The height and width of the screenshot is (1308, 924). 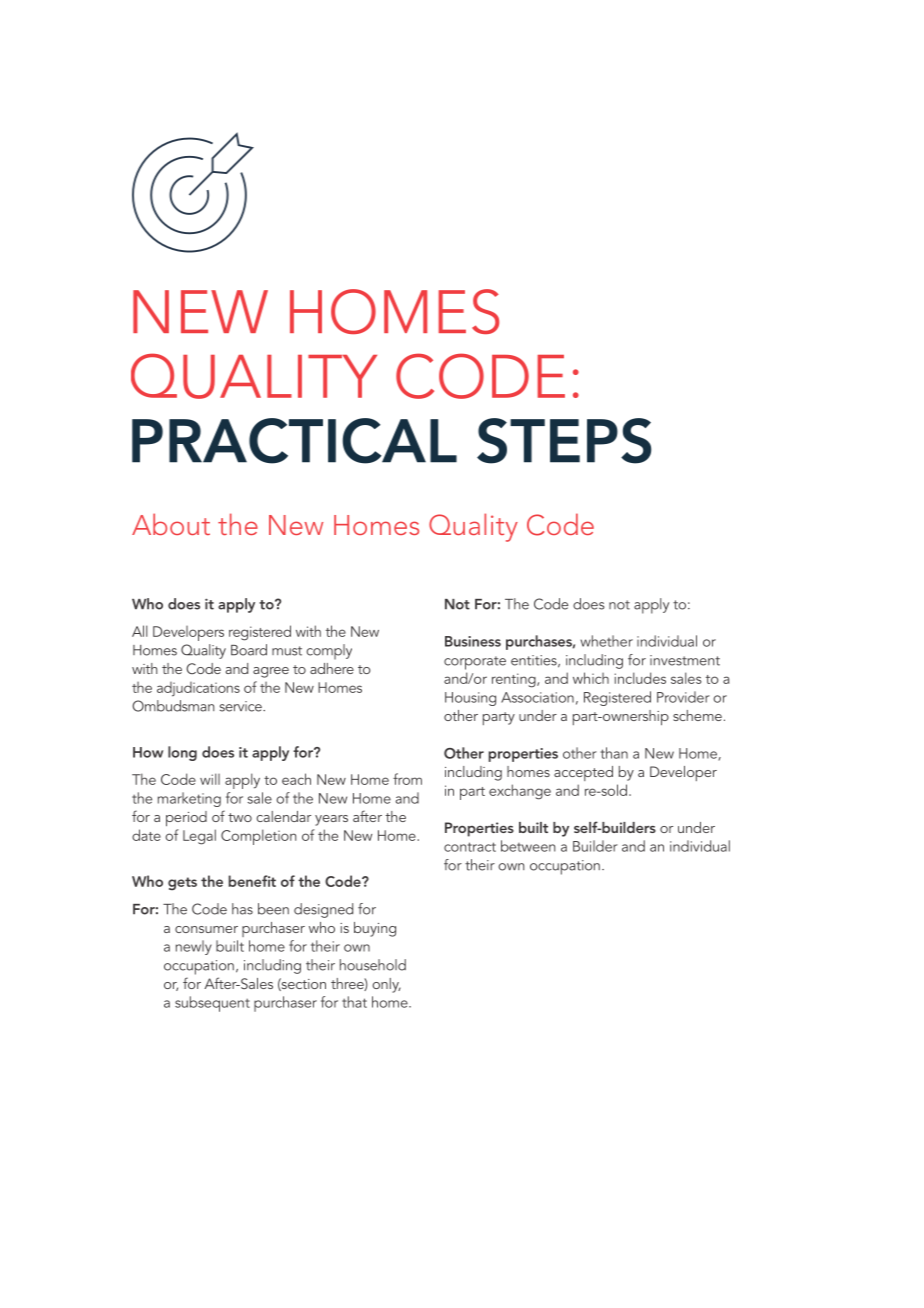 What do you see at coordinates (470, 699) in the screenshot?
I see `Housing` at bounding box center [470, 699].
